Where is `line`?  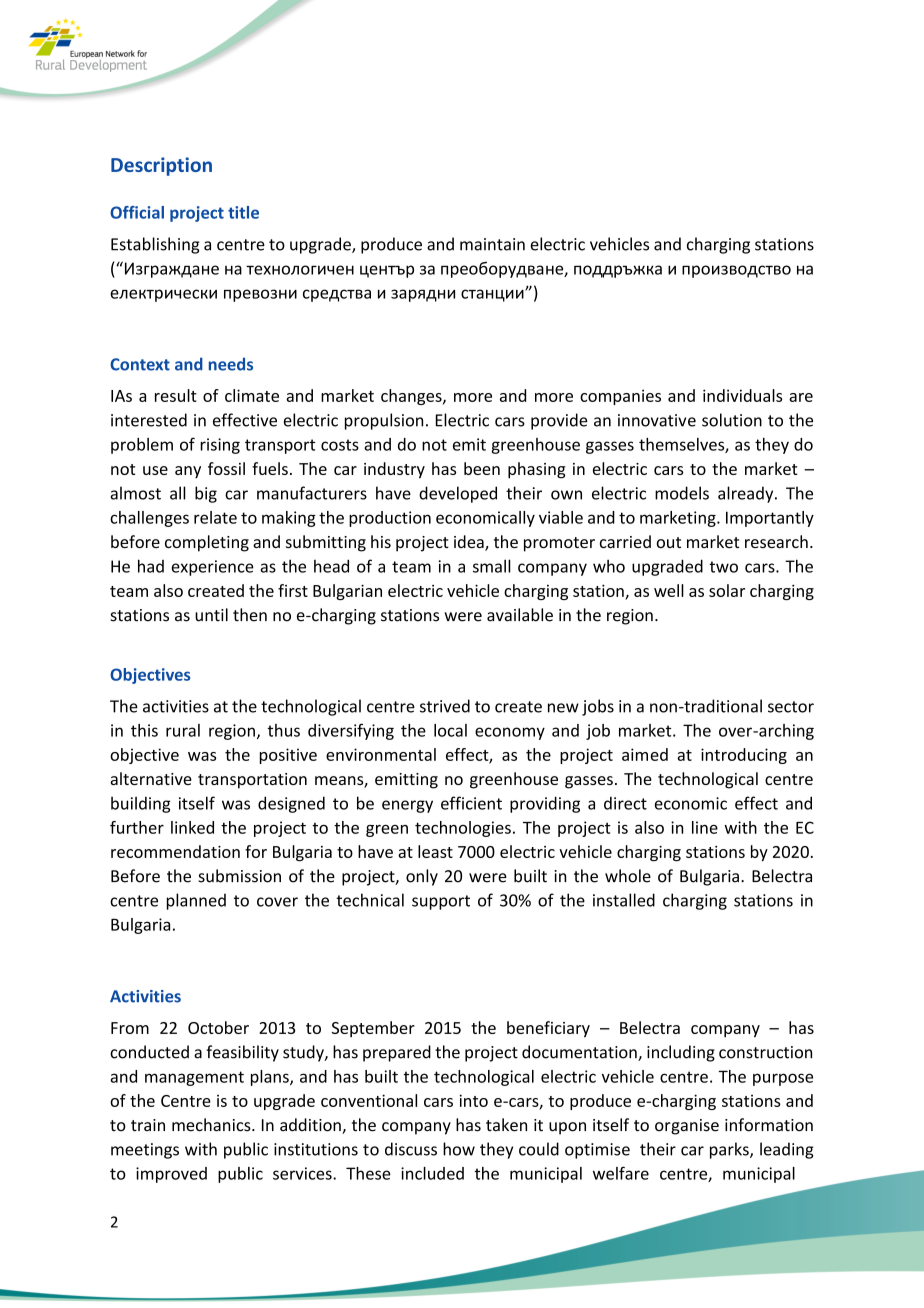
line is located at coordinates (705, 827).
